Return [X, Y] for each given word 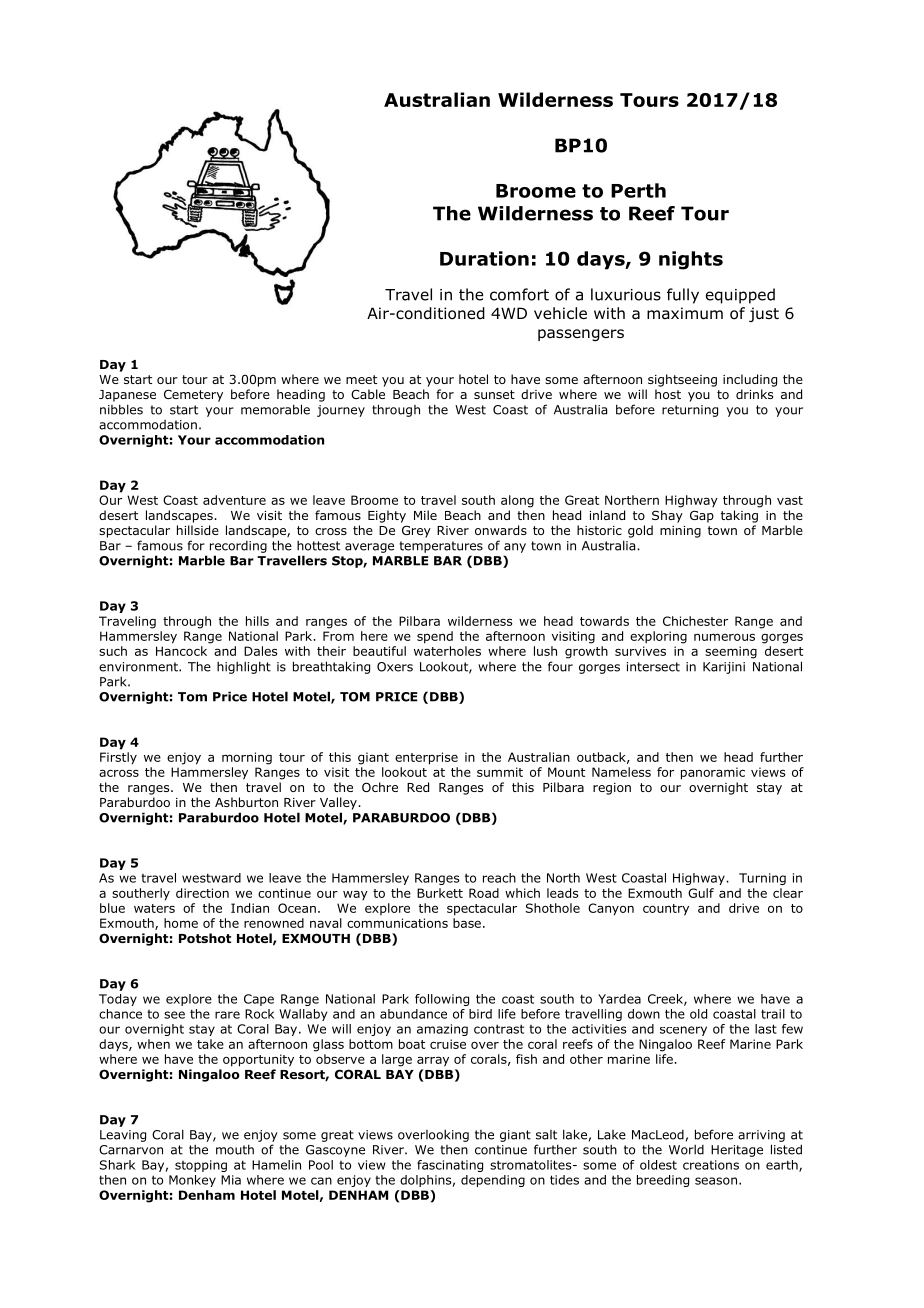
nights [691, 260]
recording [238, 547]
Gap [702, 516]
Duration [484, 258]
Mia [231, 1180]
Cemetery [193, 395]
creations [711, 1165]
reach [499, 878]
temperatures [441, 547]
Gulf [701, 893]
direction [202, 893]
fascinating [450, 1166]
